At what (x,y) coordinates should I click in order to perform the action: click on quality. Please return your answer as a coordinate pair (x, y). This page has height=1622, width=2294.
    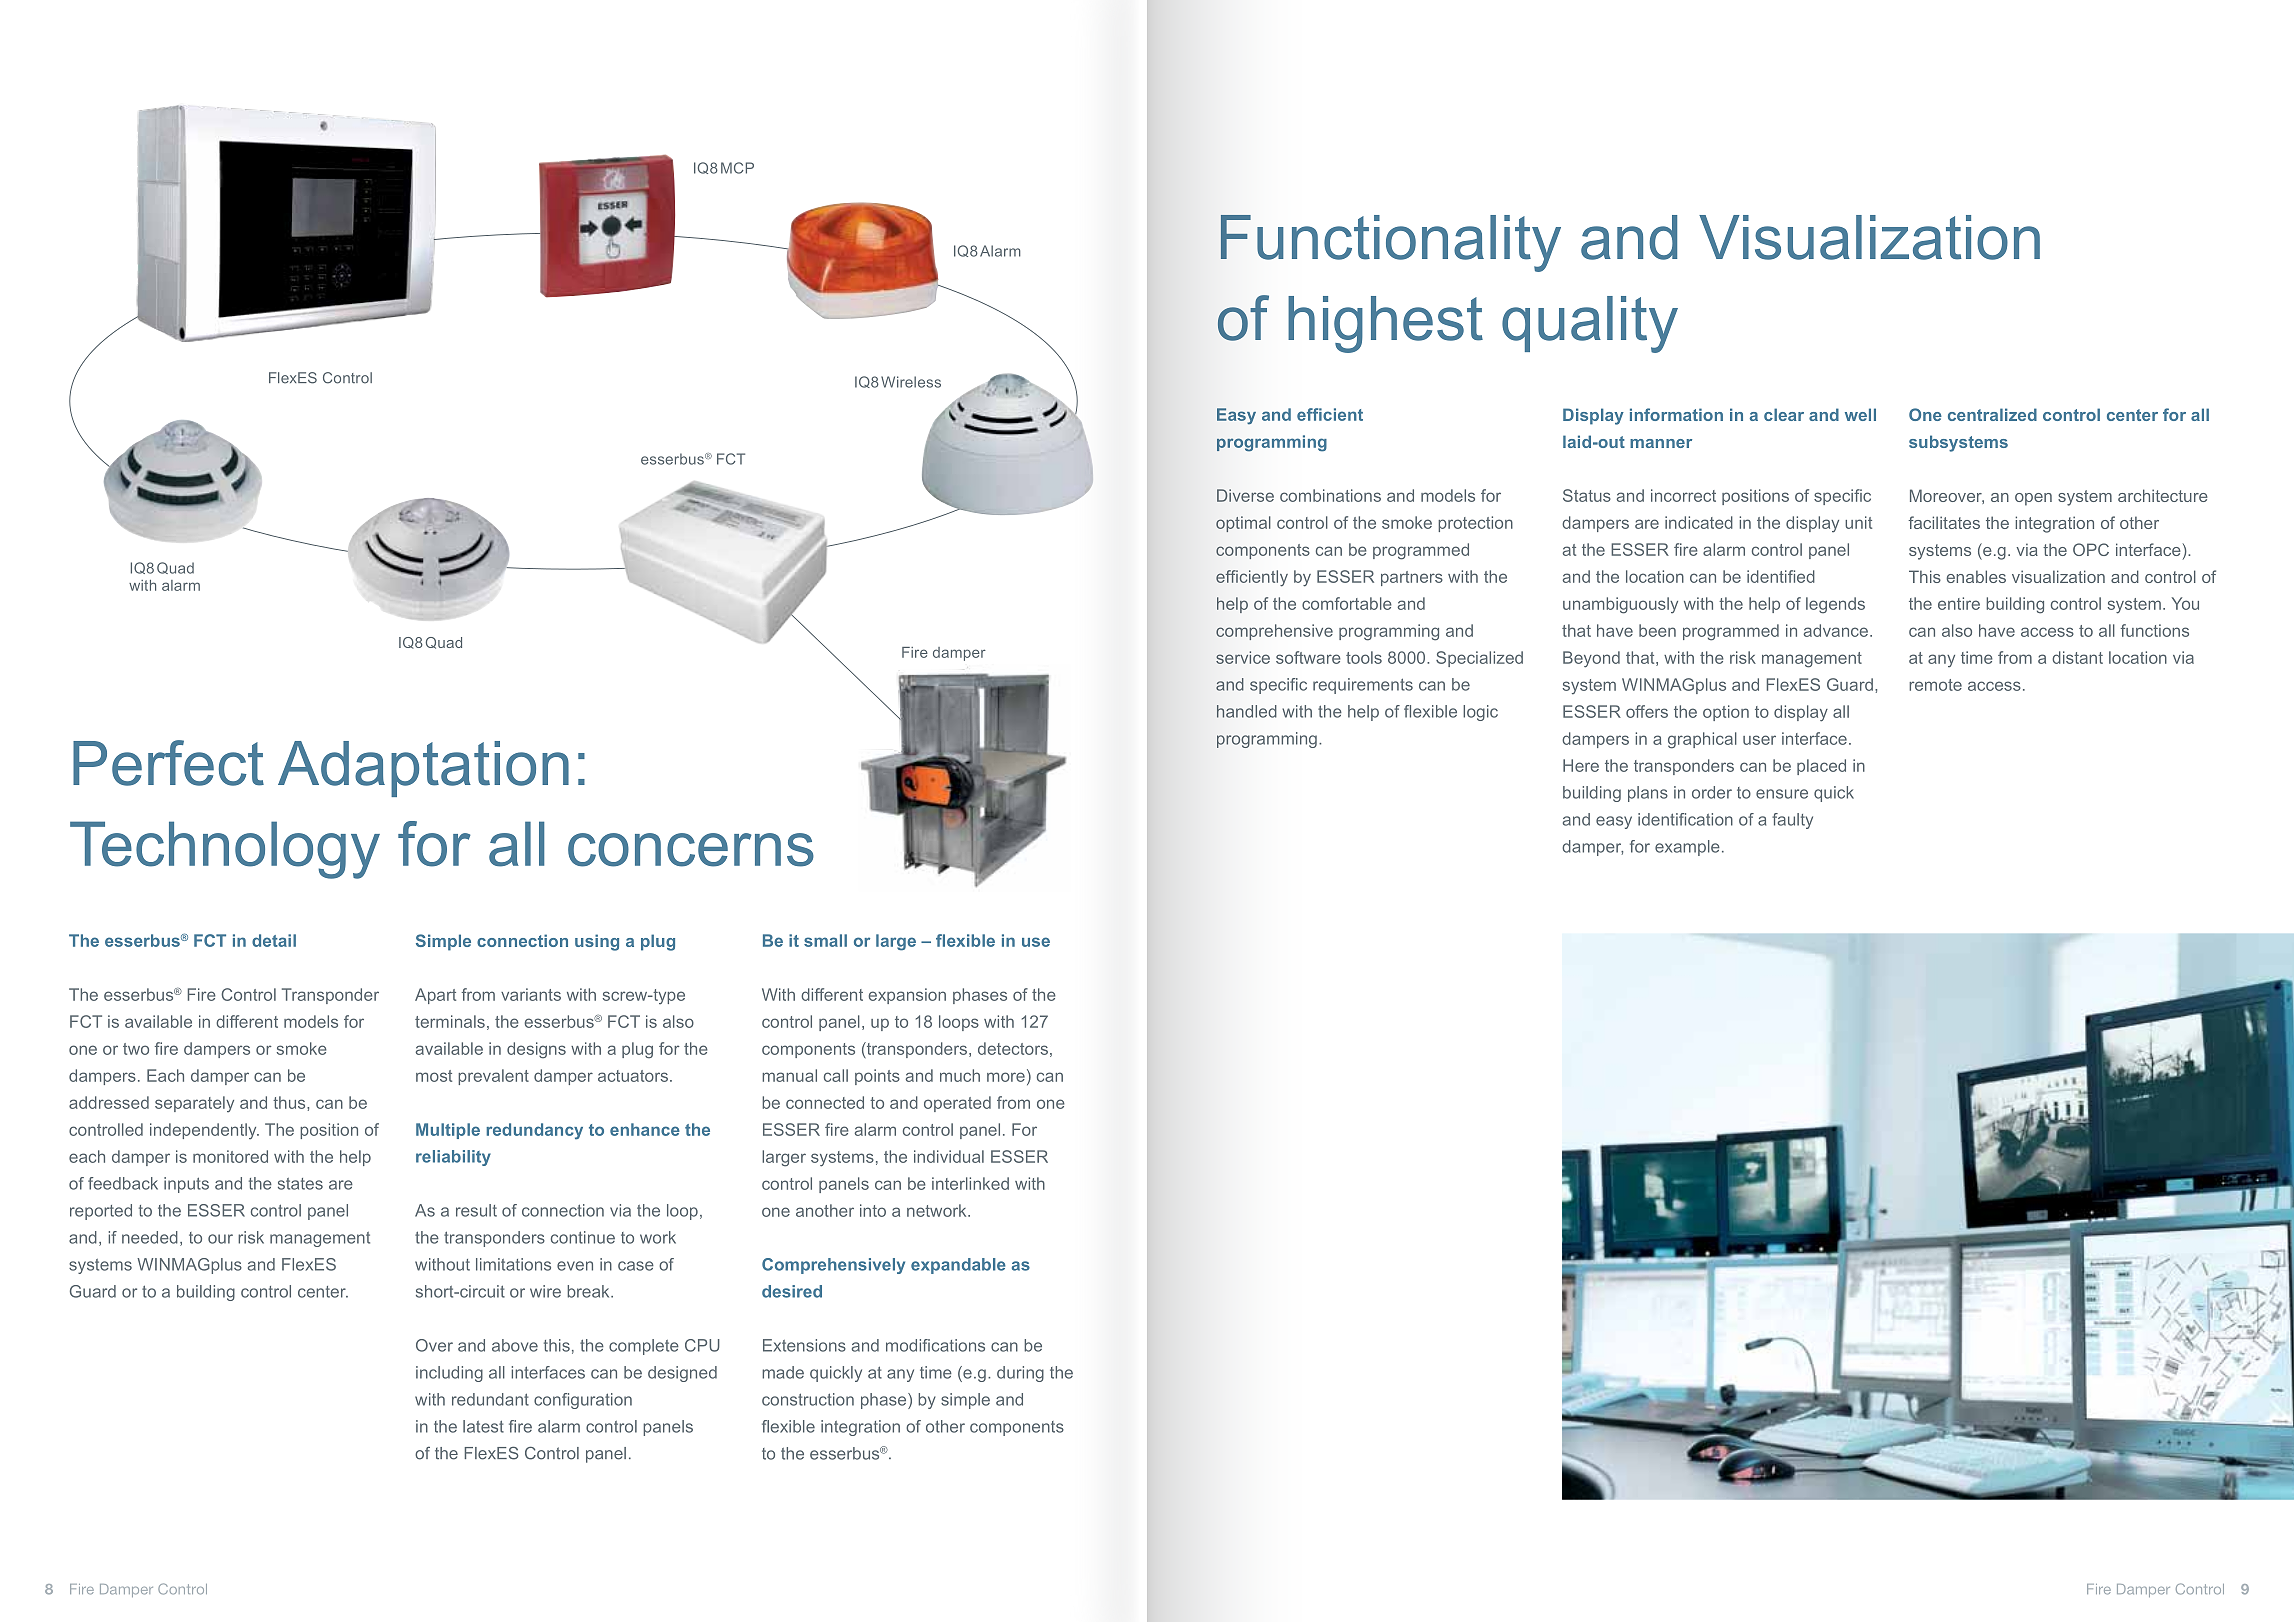
    Looking at the image, I should click on (1590, 324).
